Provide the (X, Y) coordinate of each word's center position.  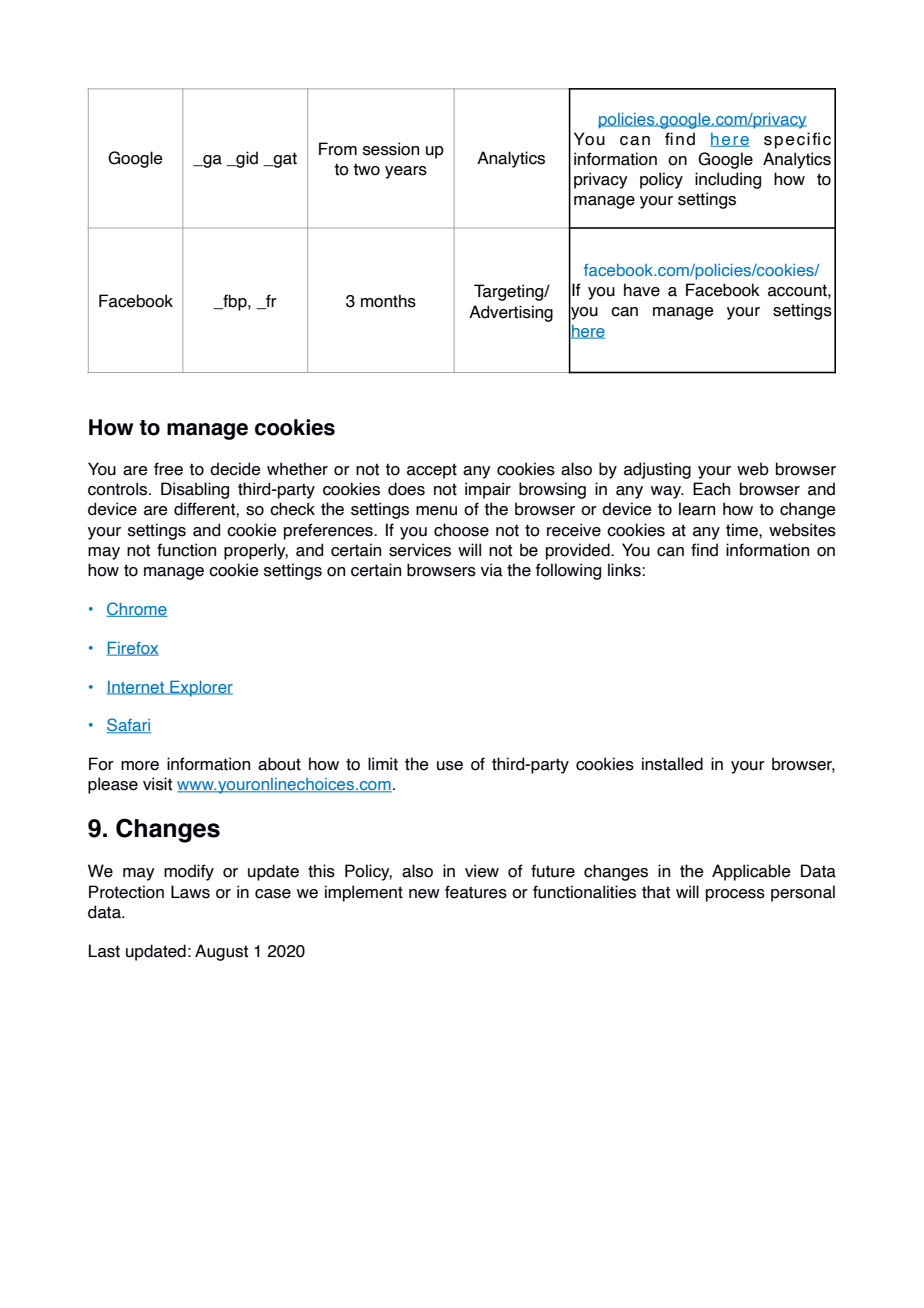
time (743, 530)
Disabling (195, 490)
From (338, 149)
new (424, 894)
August (221, 952)
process (735, 895)
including (728, 180)
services (420, 550)
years (406, 172)
